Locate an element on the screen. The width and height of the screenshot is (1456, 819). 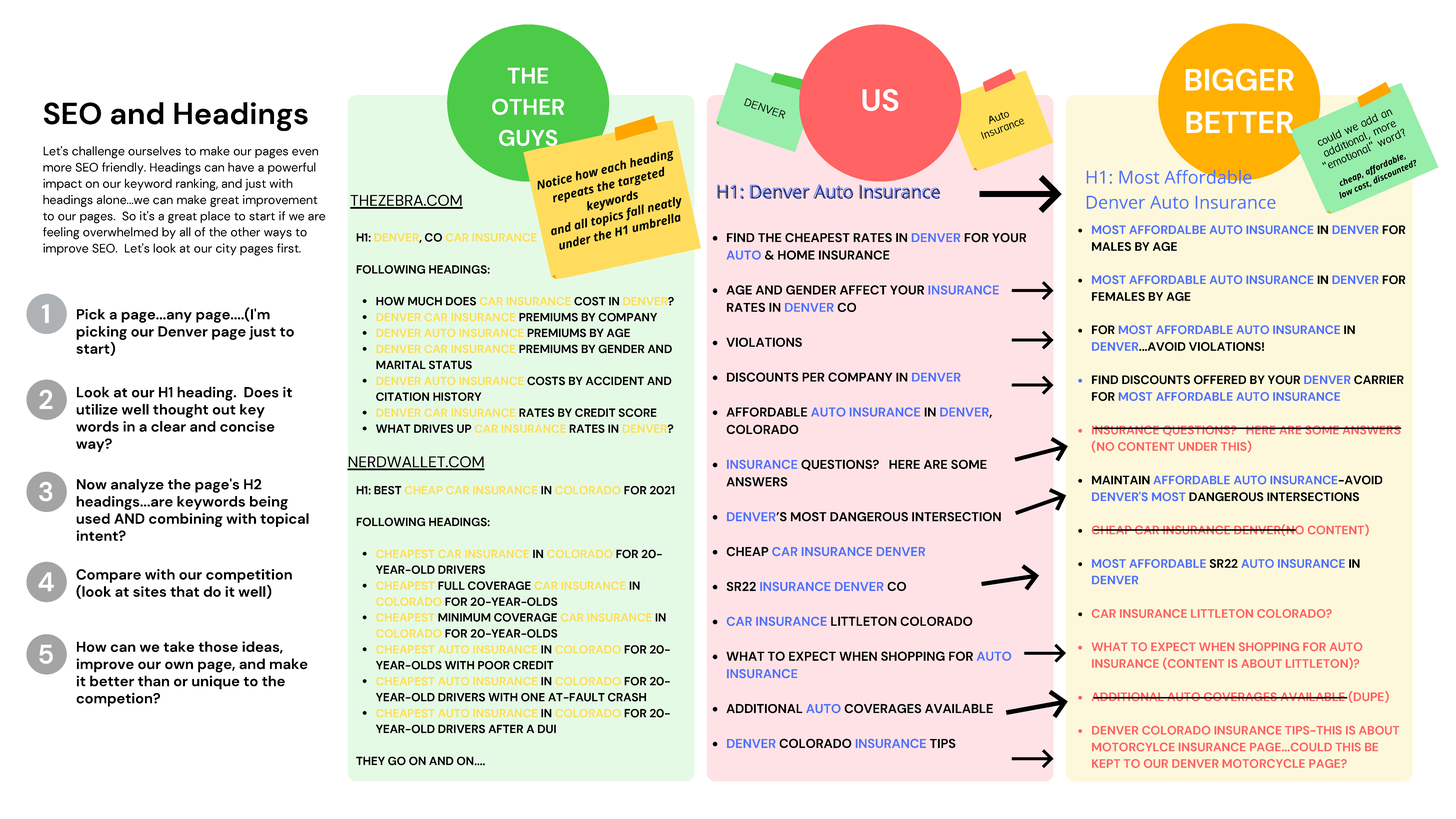
GUYS is located at coordinates (529, 139).
